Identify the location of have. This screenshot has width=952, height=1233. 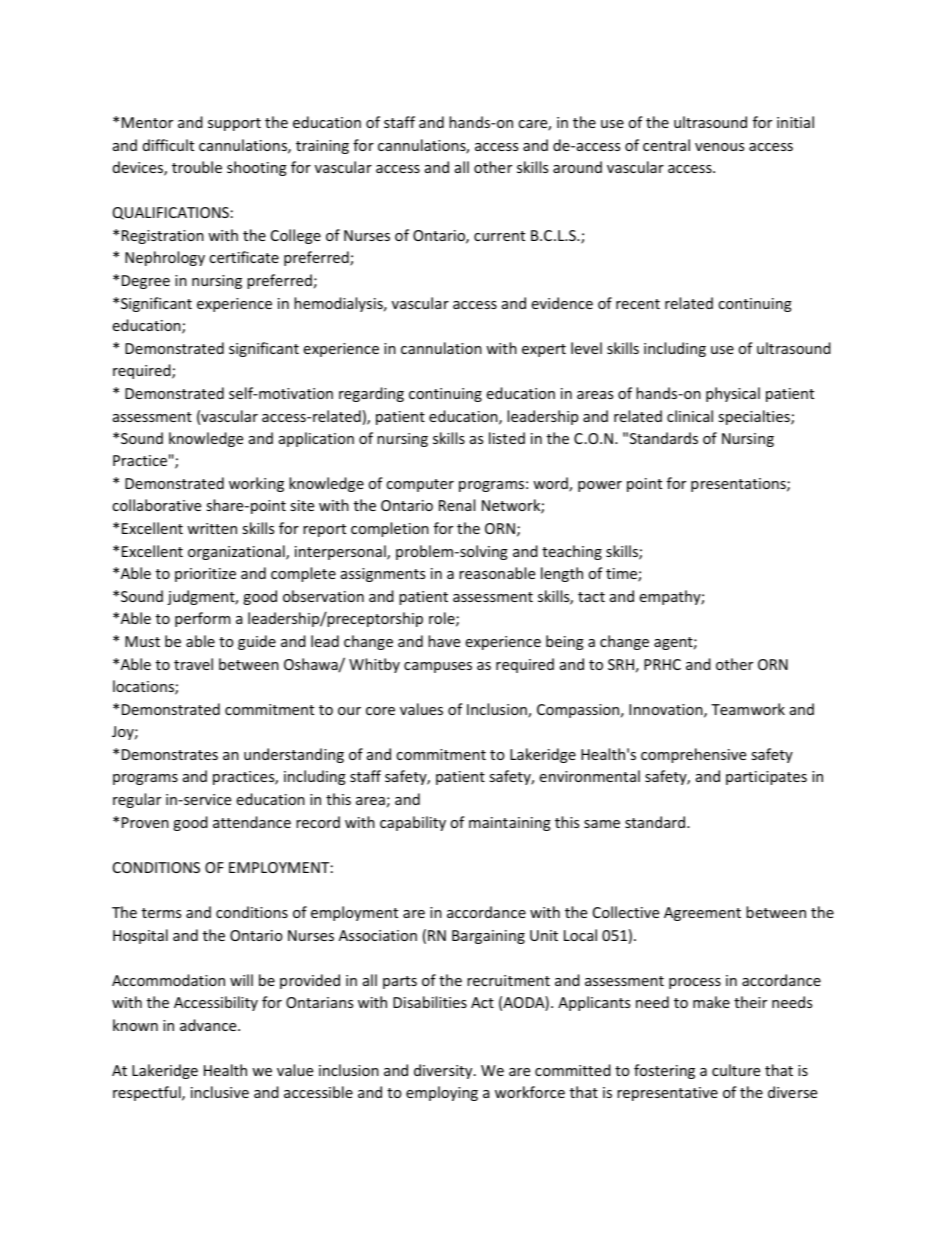
(444, 641).
